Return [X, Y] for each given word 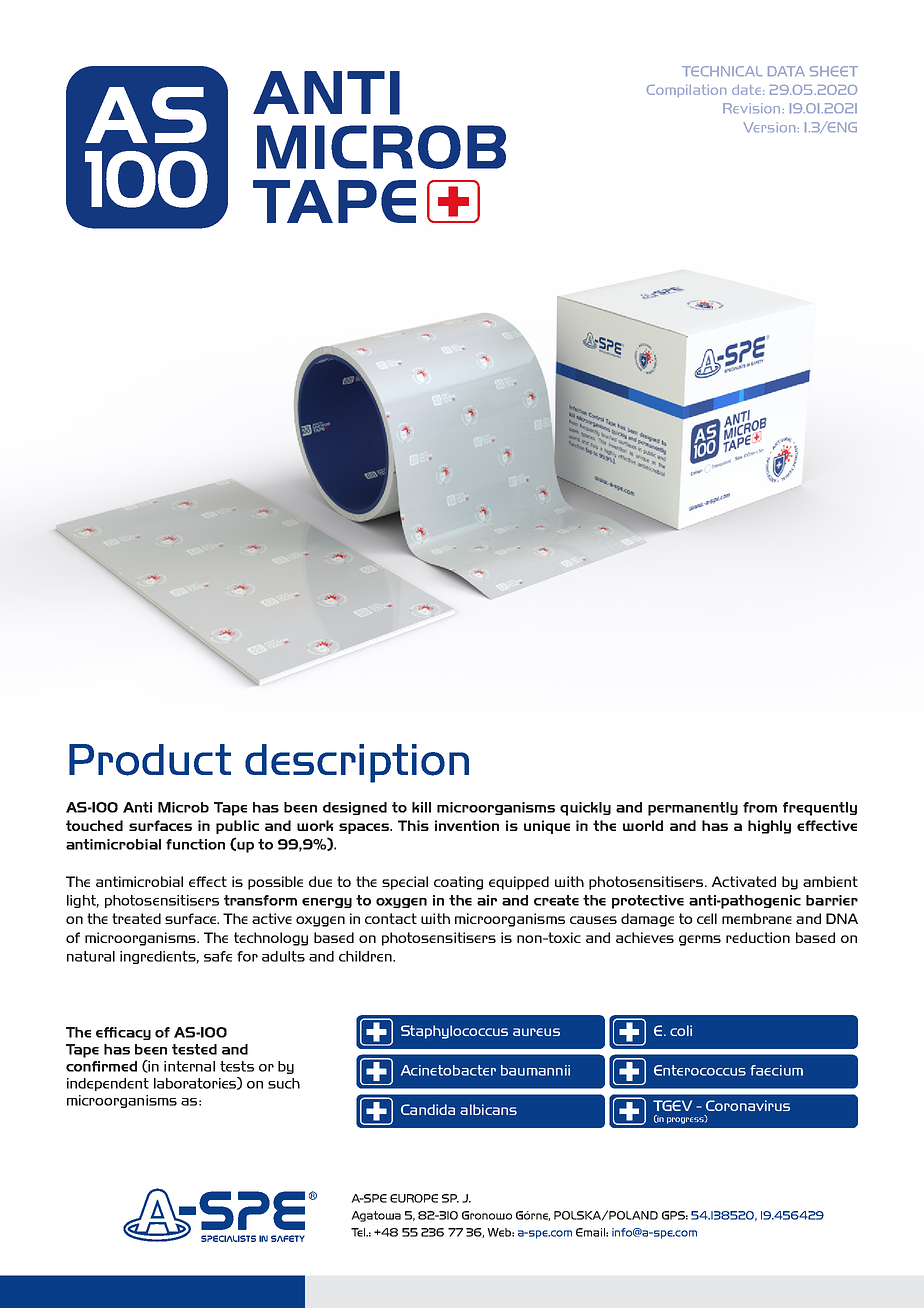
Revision [751, 108]
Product [150, 760]
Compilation [686, 91]
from [760, 807]
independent [108, 1084]
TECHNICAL [722, 71]
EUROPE [414, 1198]
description [357, 763]
